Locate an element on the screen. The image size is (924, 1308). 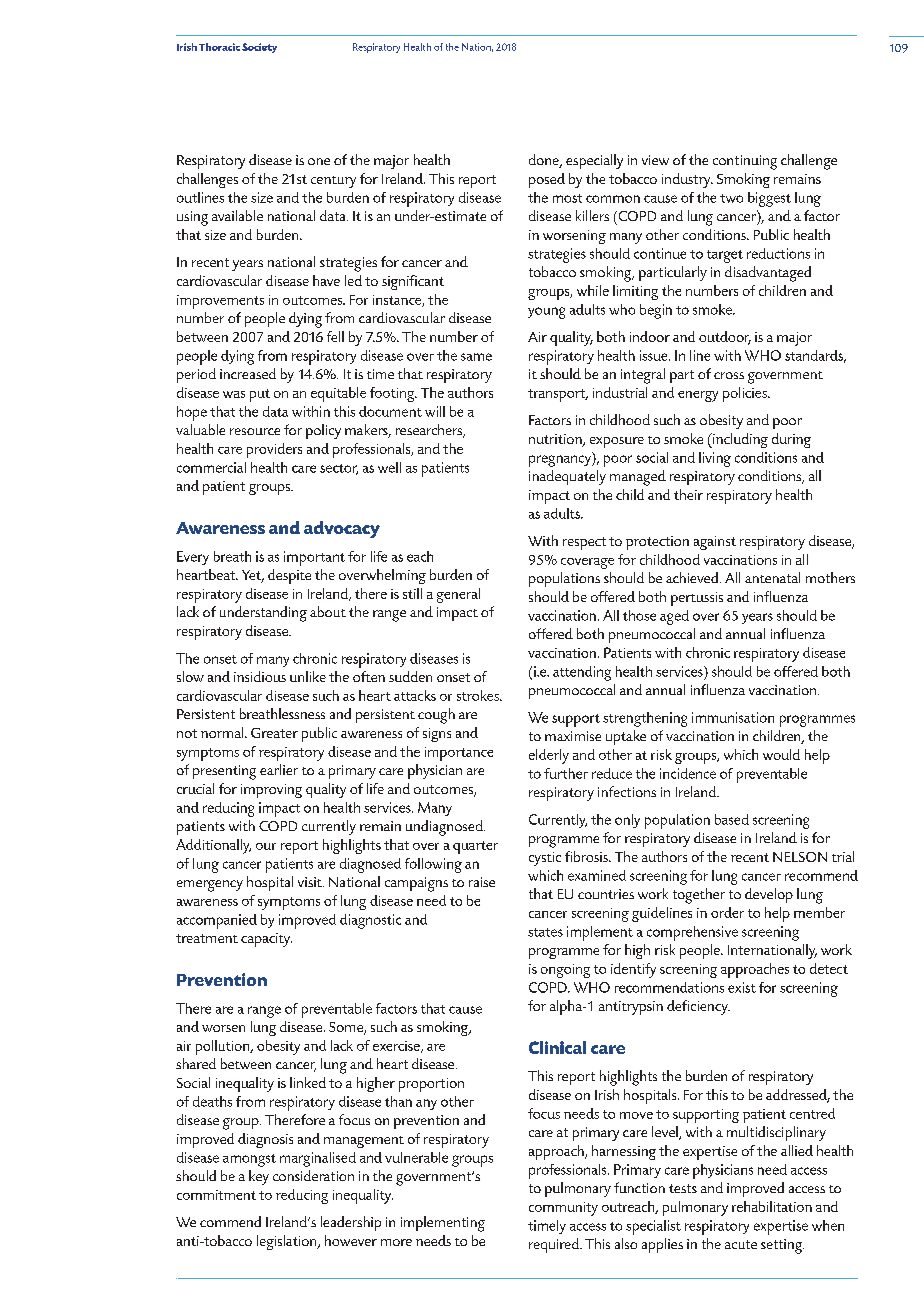
based is located at coordinates (732, 819).
